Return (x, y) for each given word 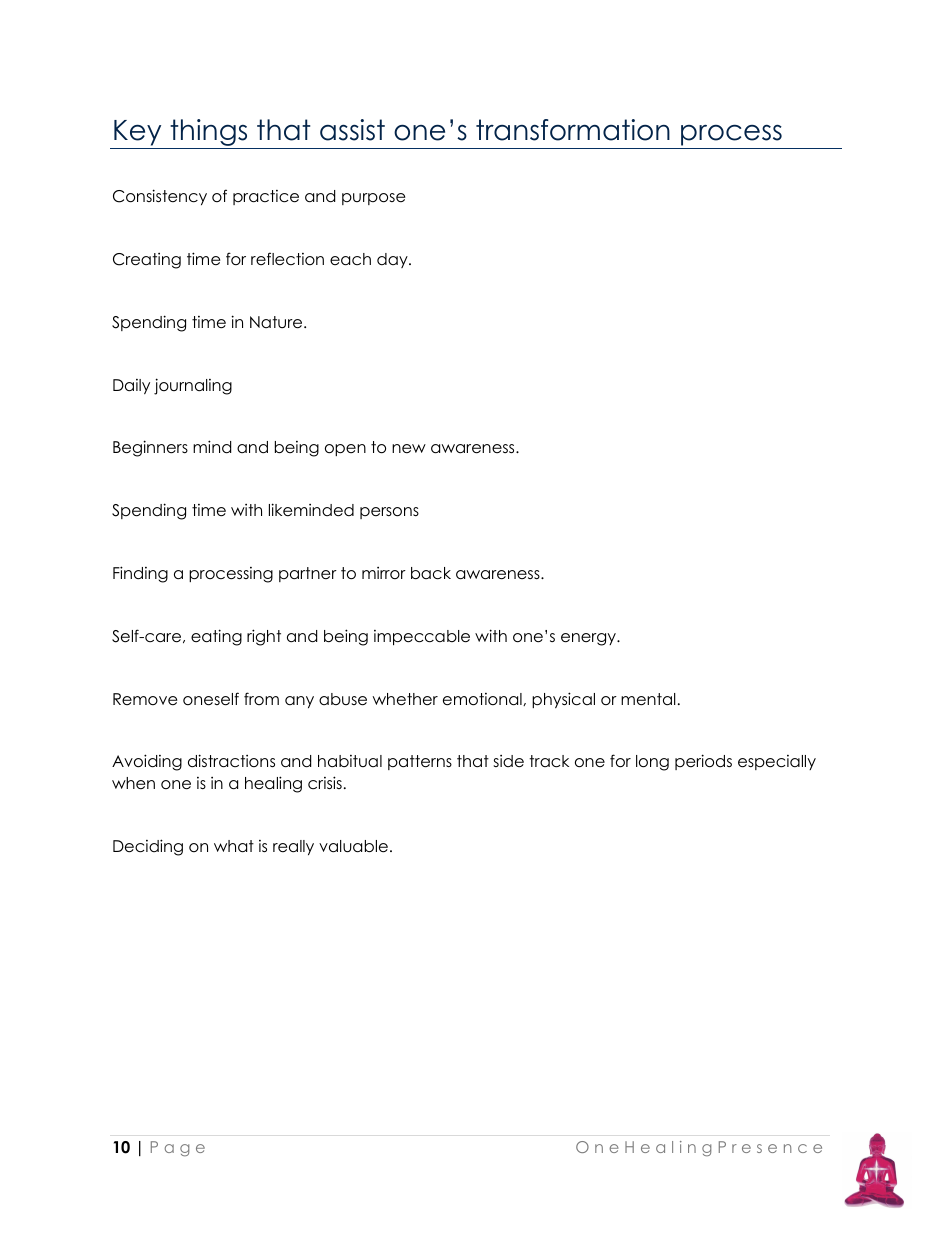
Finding (140, 574)
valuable (353, 846)
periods (703, 762)
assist (352, 130)
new (409, 448)
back (431, 573)
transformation (573, 130)
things (209, 134)
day (393, 260)
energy (589, 639)
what (234, 846)
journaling (193, 386)
